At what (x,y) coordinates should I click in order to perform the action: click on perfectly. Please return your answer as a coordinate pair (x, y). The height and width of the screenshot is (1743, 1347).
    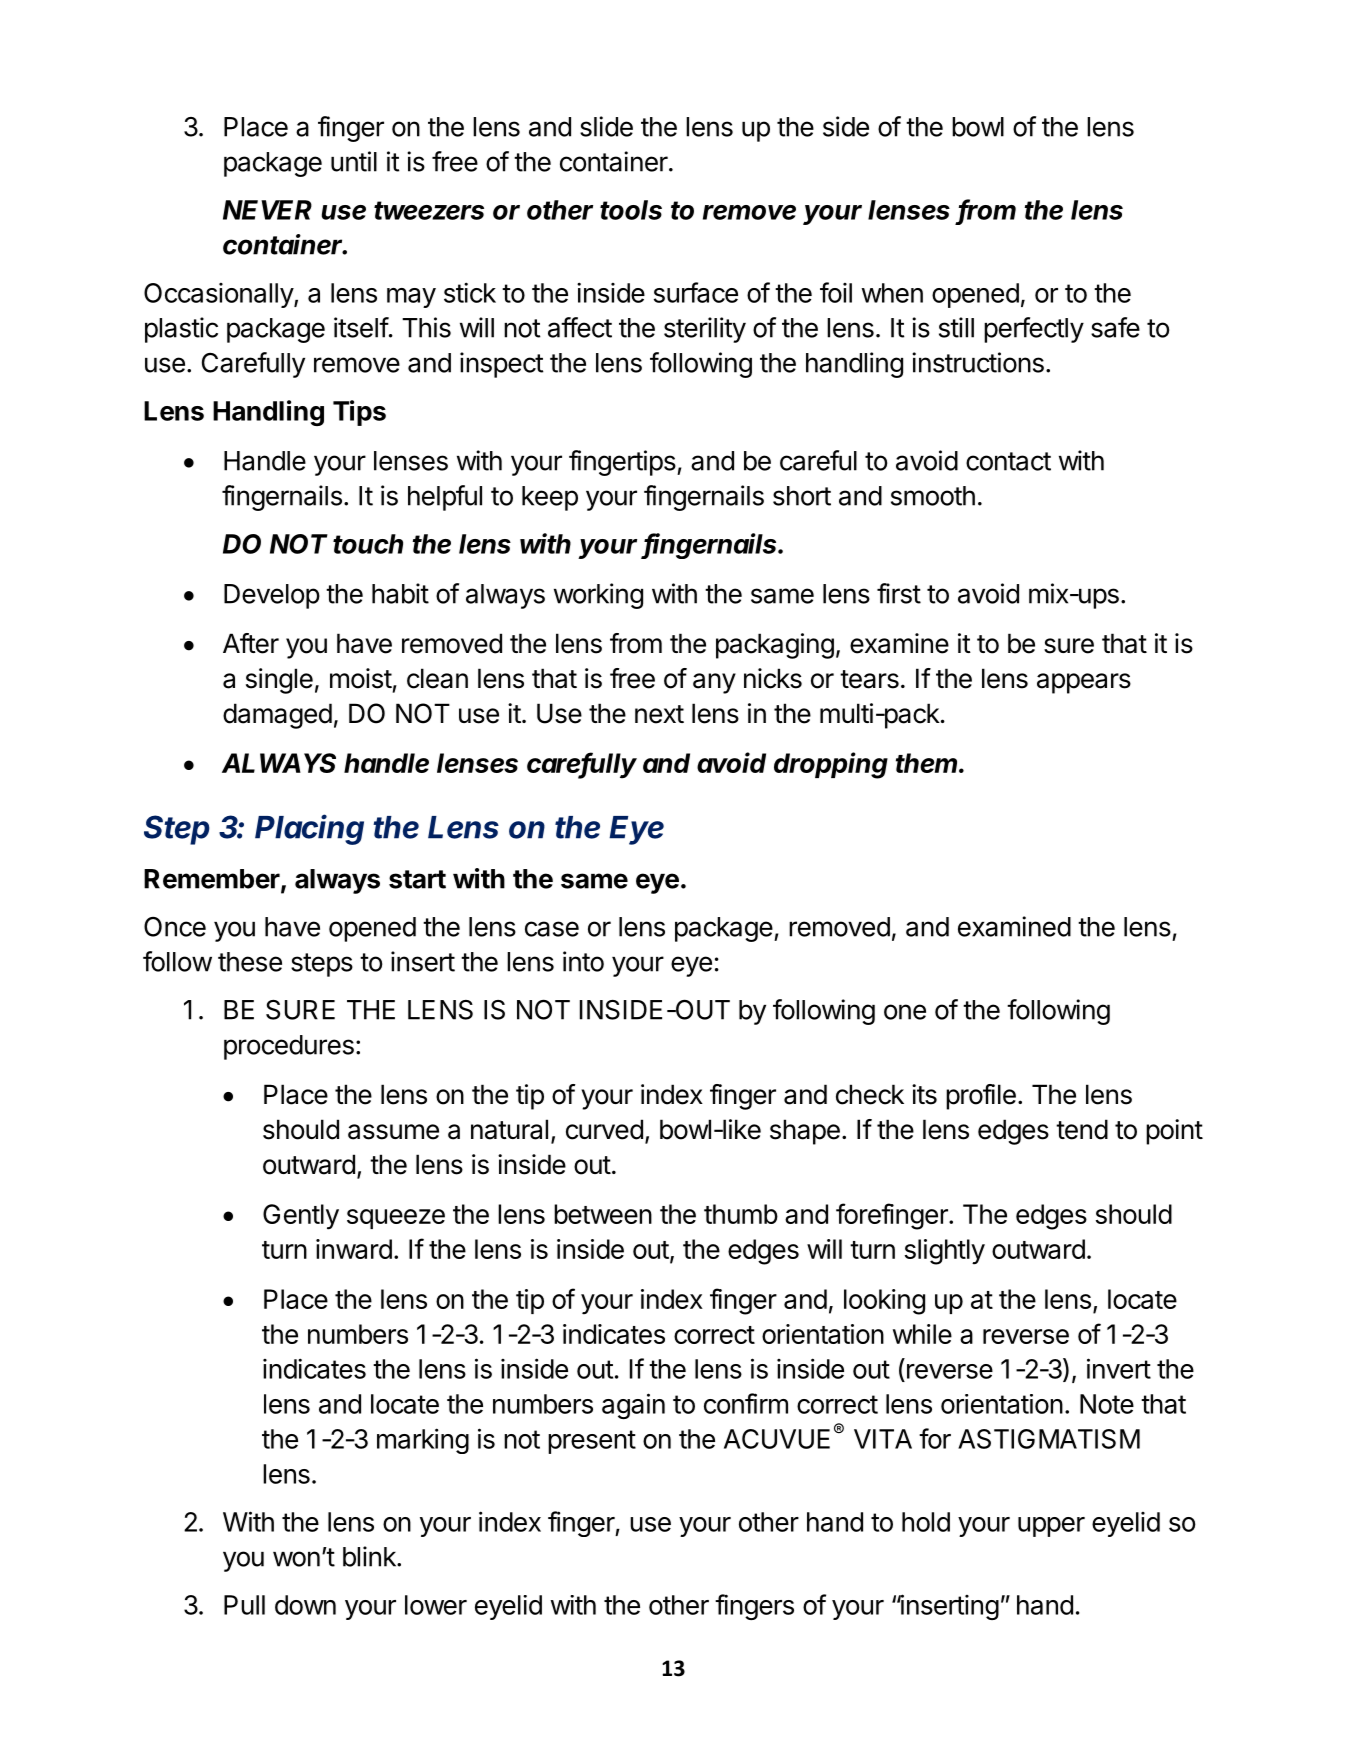
    Looking at the image, I should click on (1034, 330).
